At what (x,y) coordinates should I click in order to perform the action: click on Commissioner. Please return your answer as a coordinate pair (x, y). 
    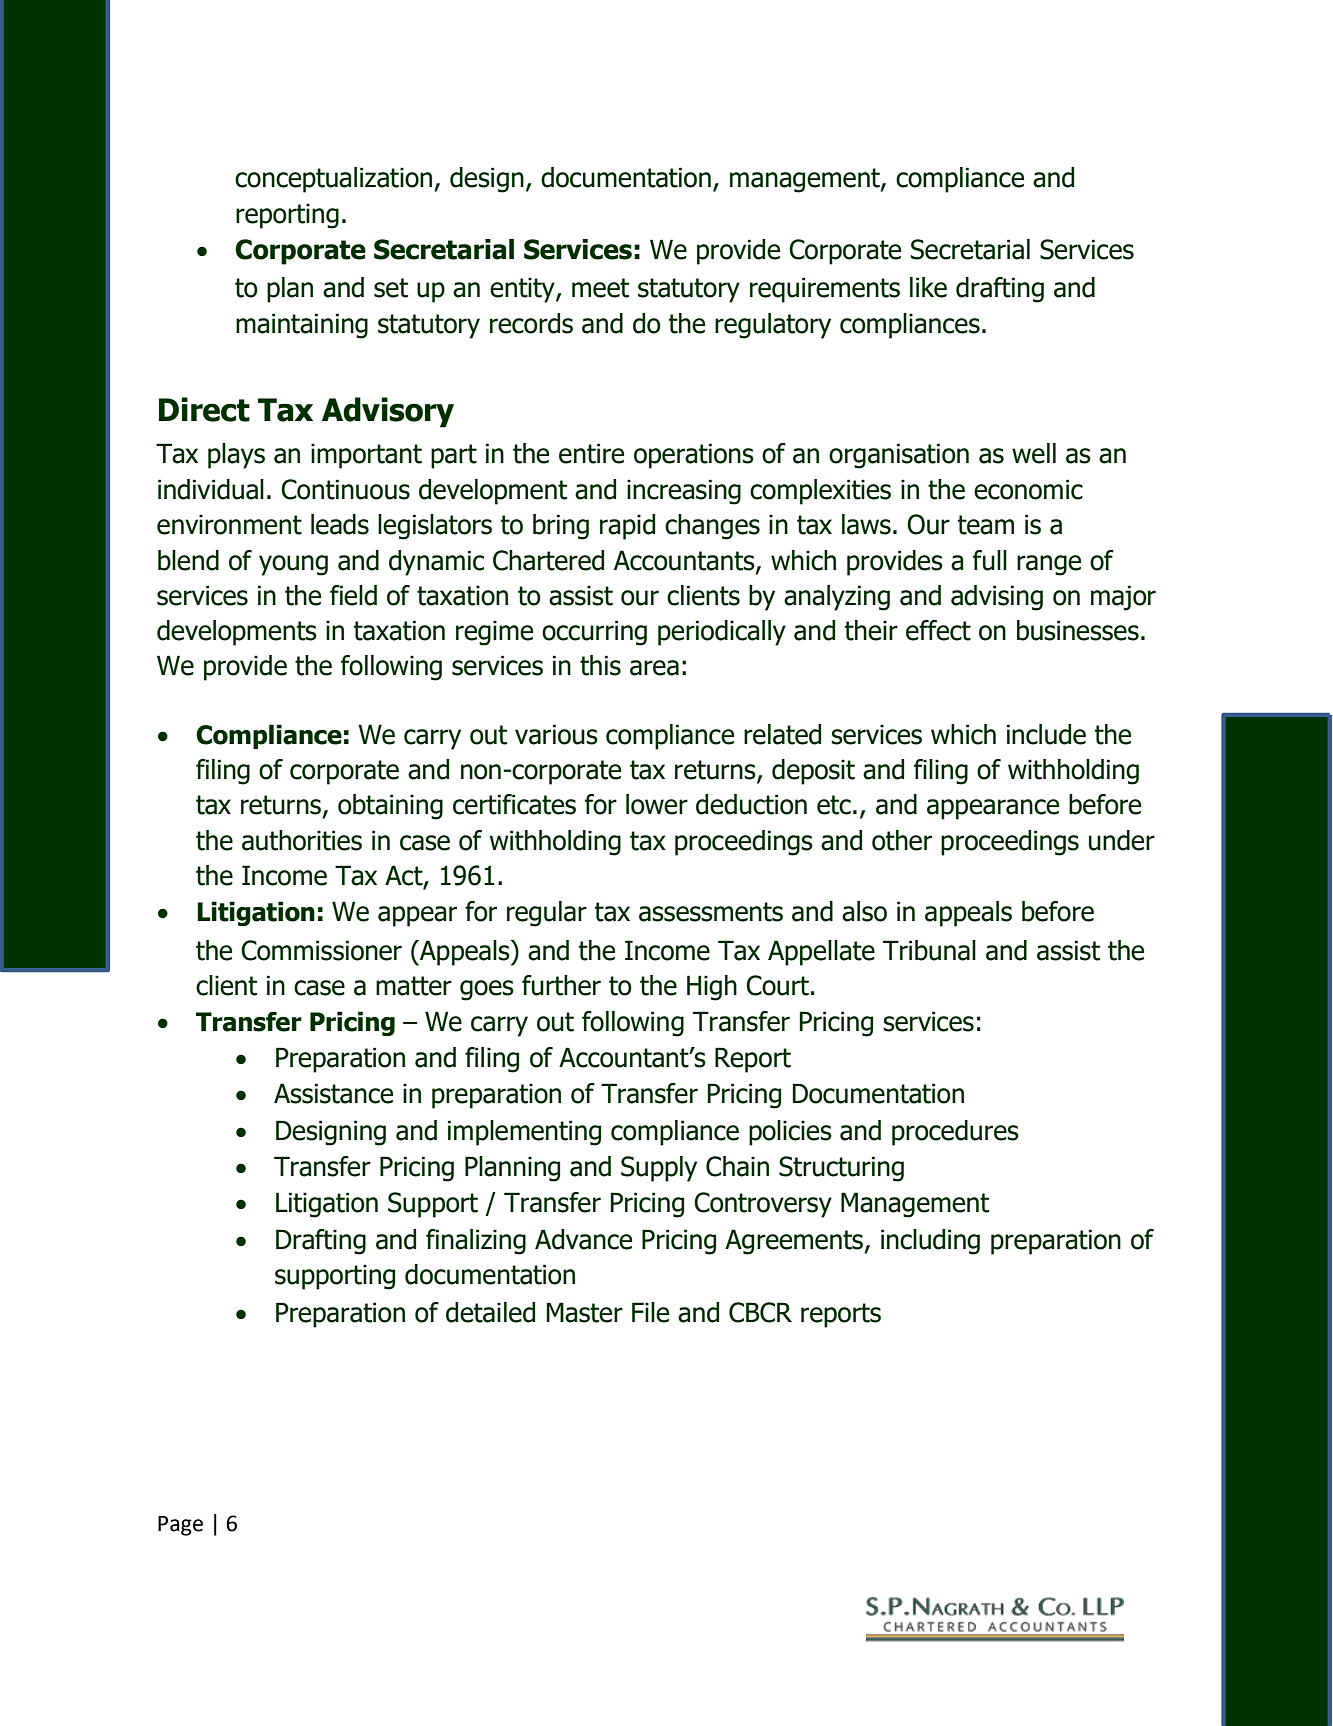
    Looking at the image, I should click on (321, 950).
